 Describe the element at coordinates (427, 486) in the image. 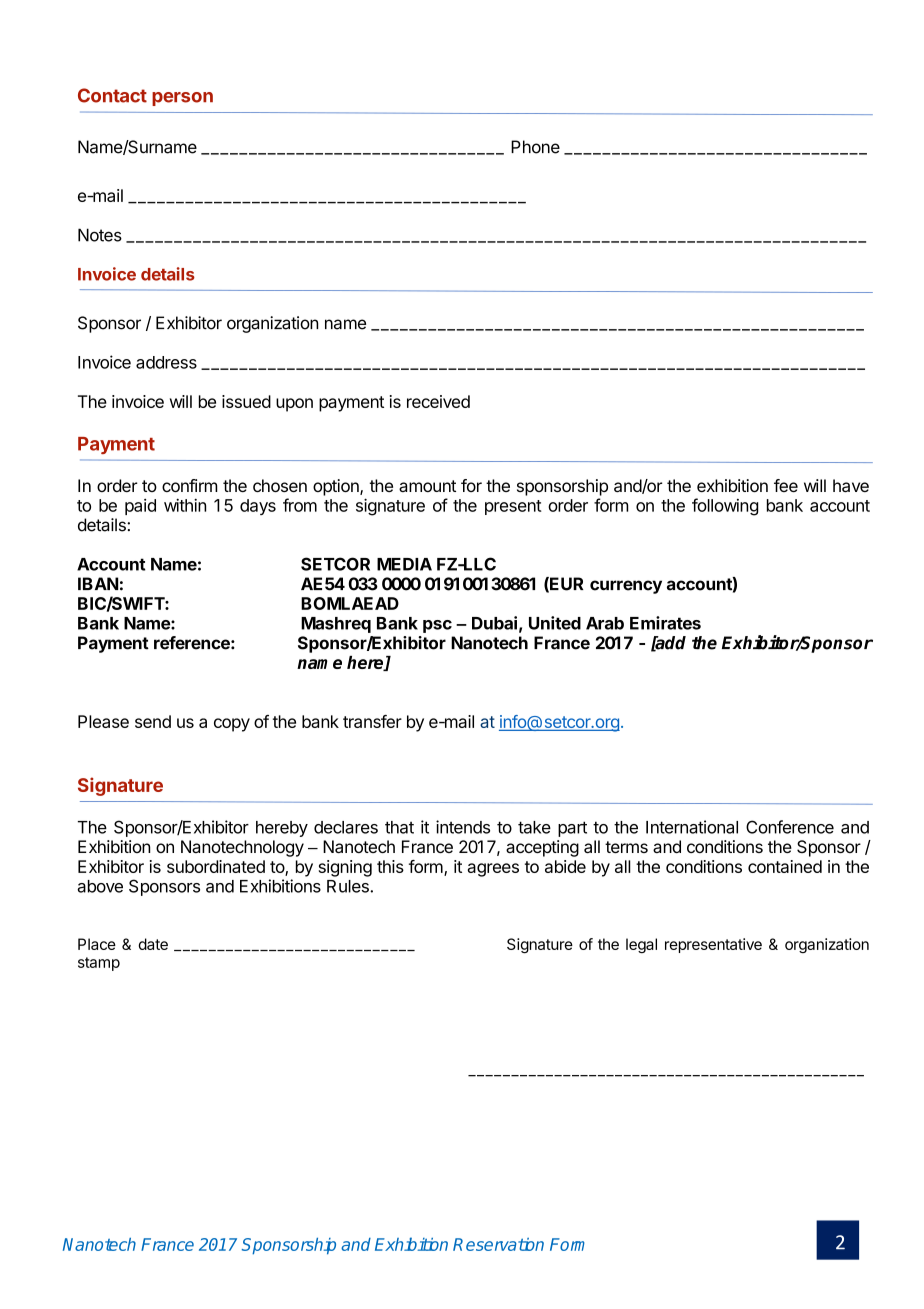

I see `amount` at that location.
